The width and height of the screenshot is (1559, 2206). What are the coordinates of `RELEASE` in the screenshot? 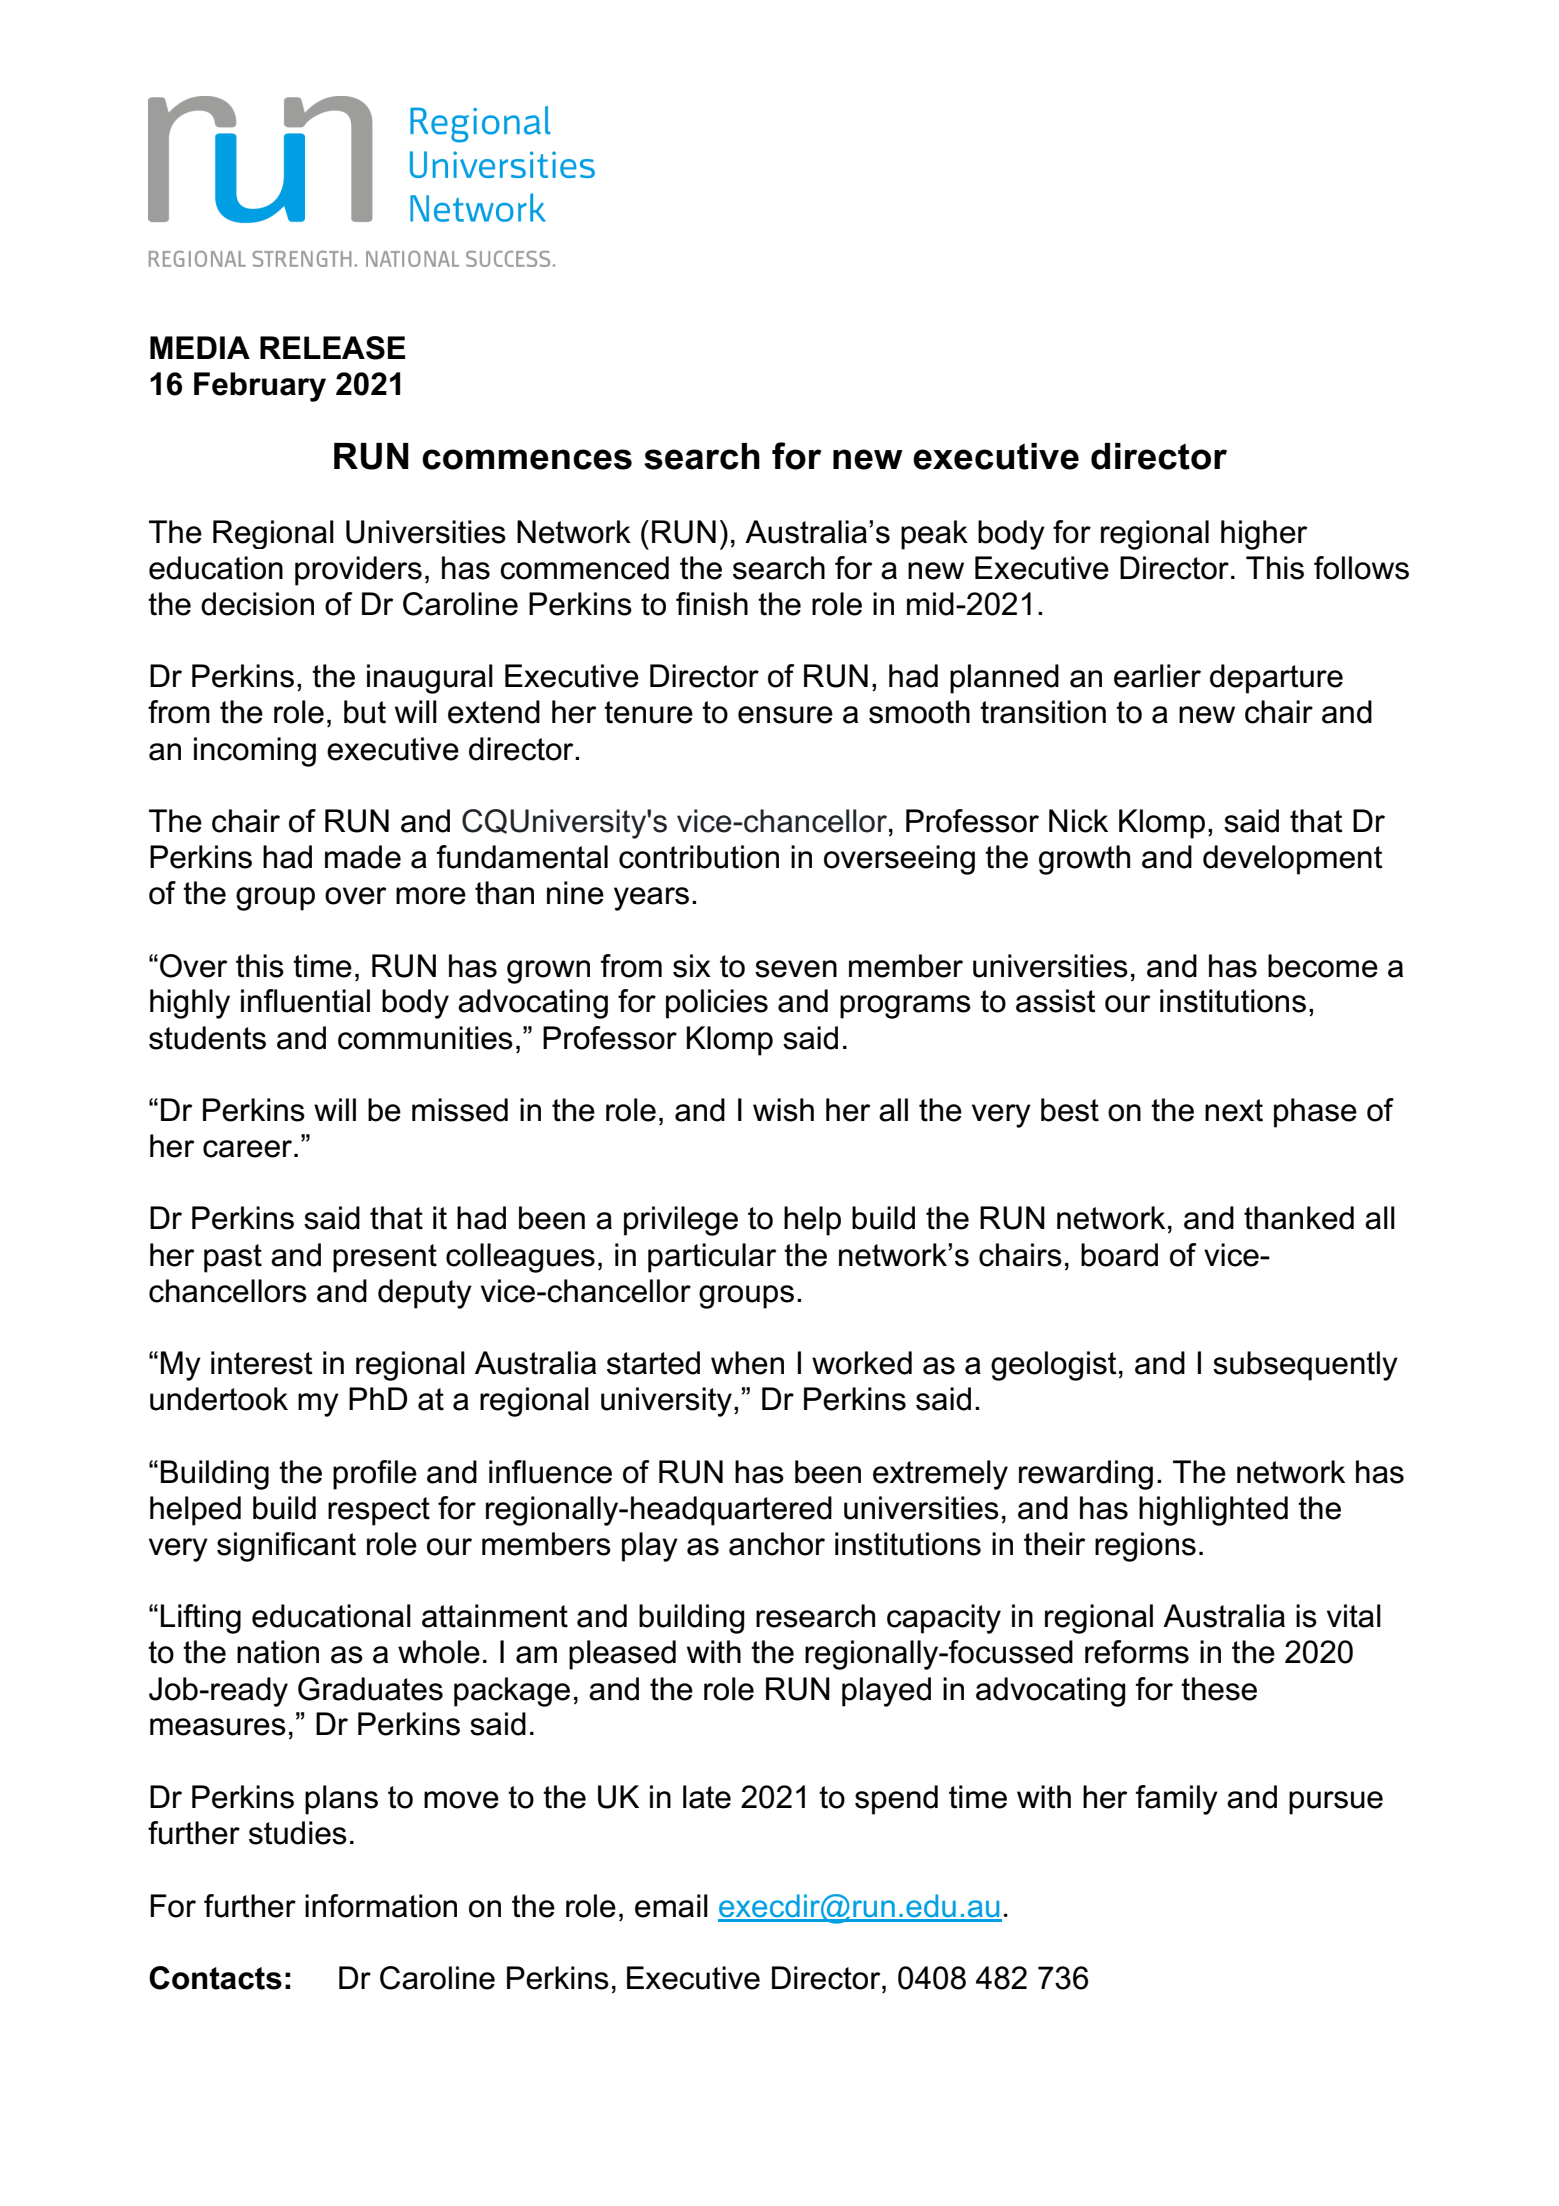 It's located at (333, 348).
